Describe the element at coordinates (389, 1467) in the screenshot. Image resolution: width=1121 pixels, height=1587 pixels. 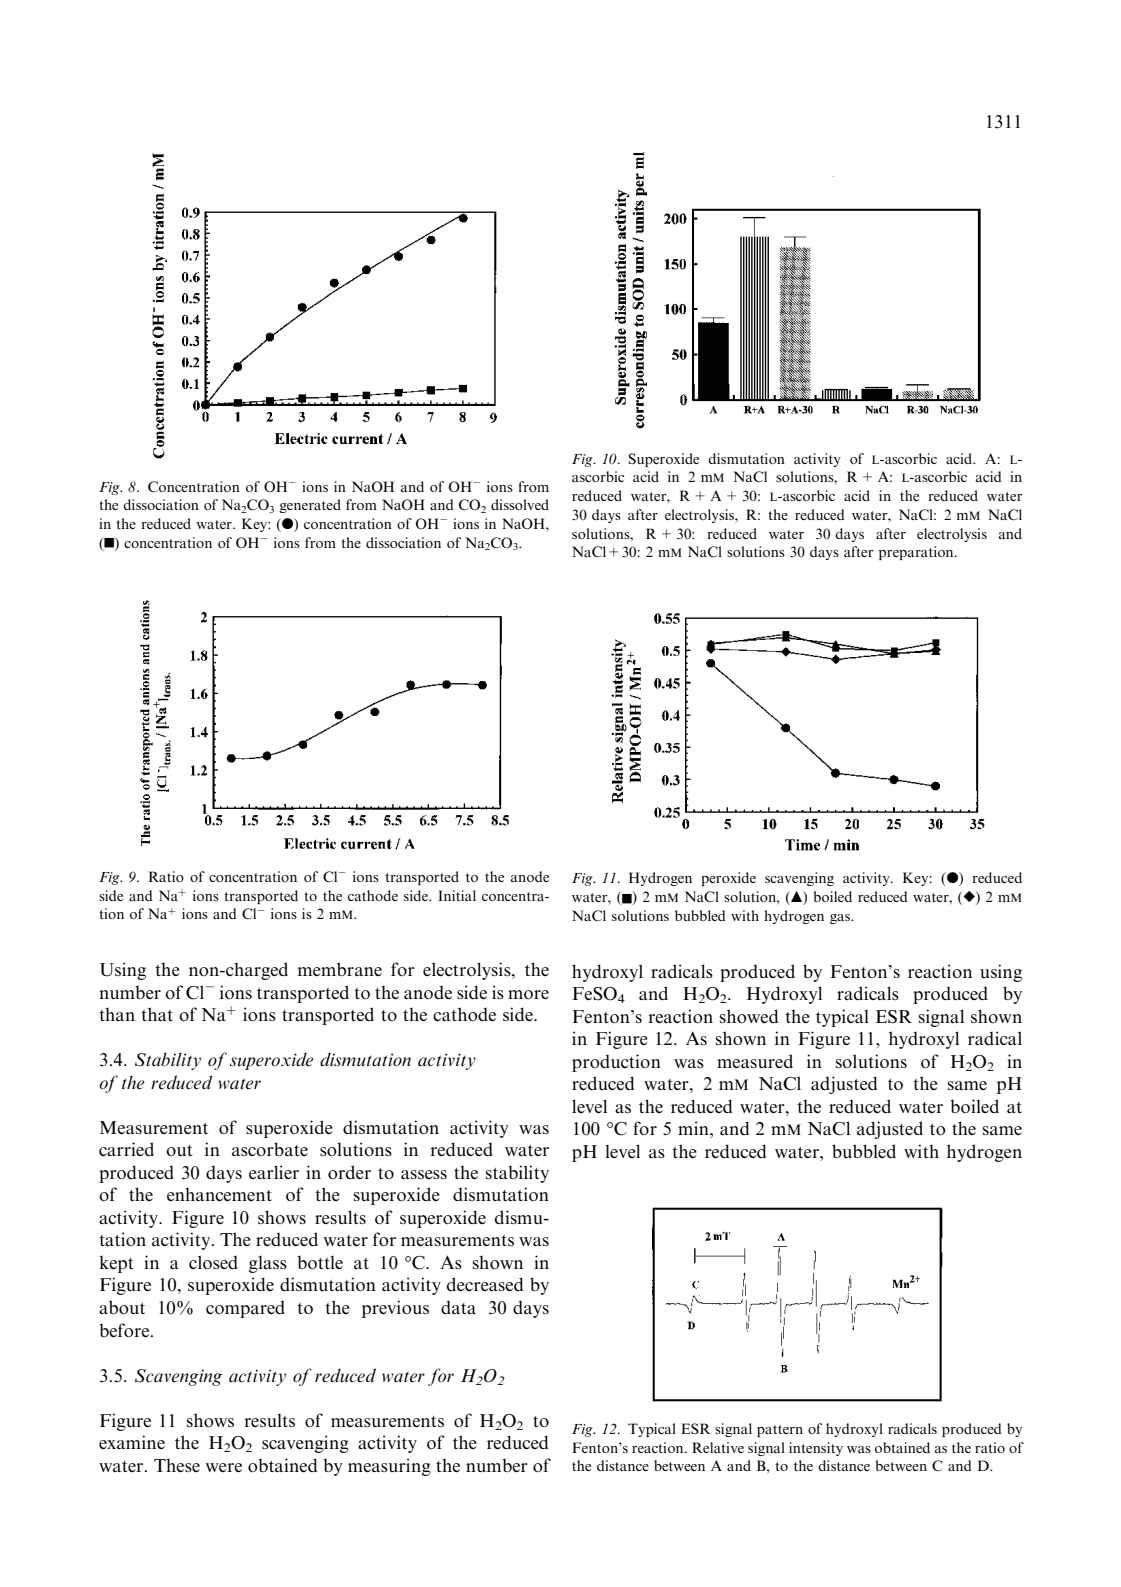
I see `measuring` at that location.
